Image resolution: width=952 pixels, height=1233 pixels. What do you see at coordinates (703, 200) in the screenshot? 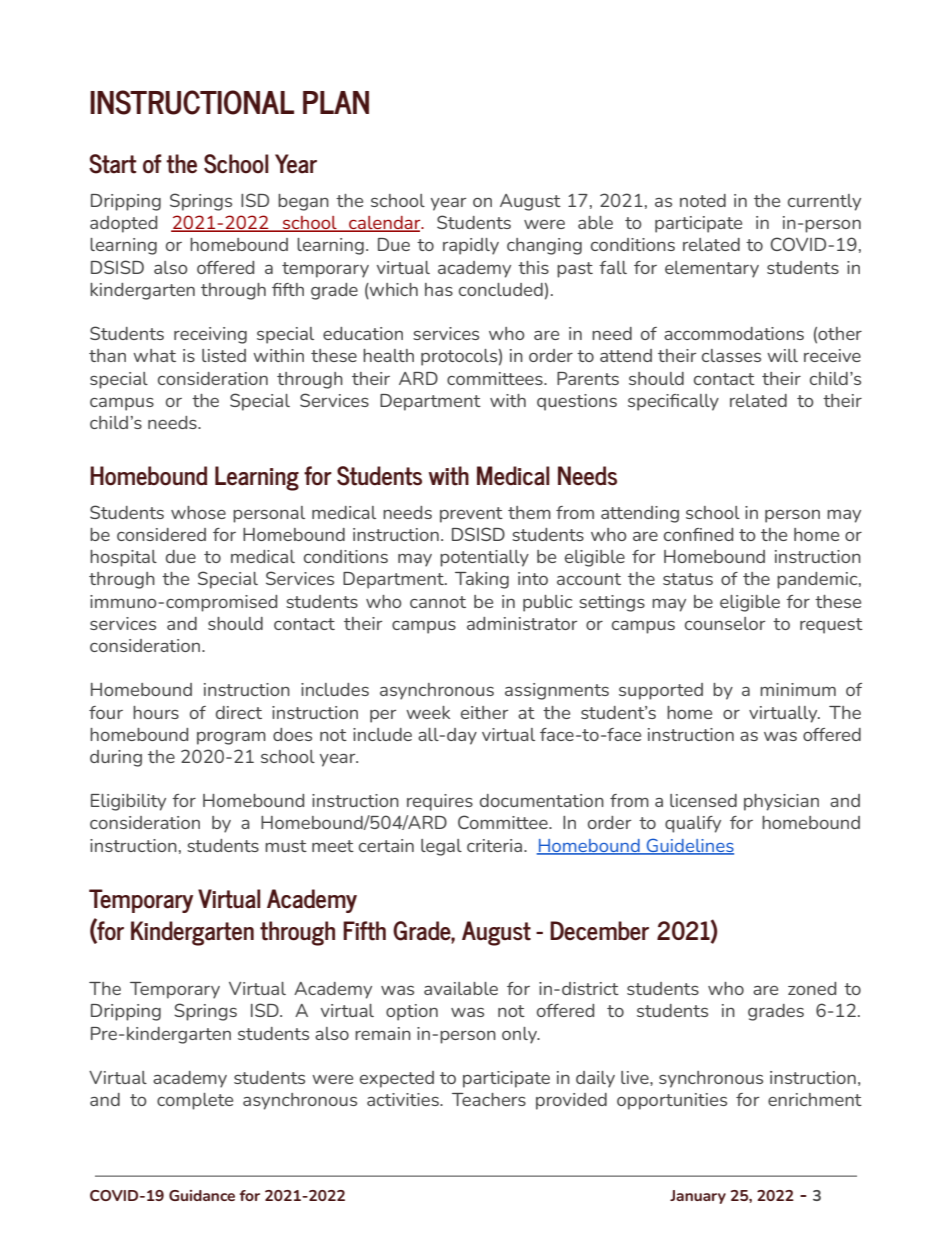
I see `noted` at bounding box center [703, 200].
